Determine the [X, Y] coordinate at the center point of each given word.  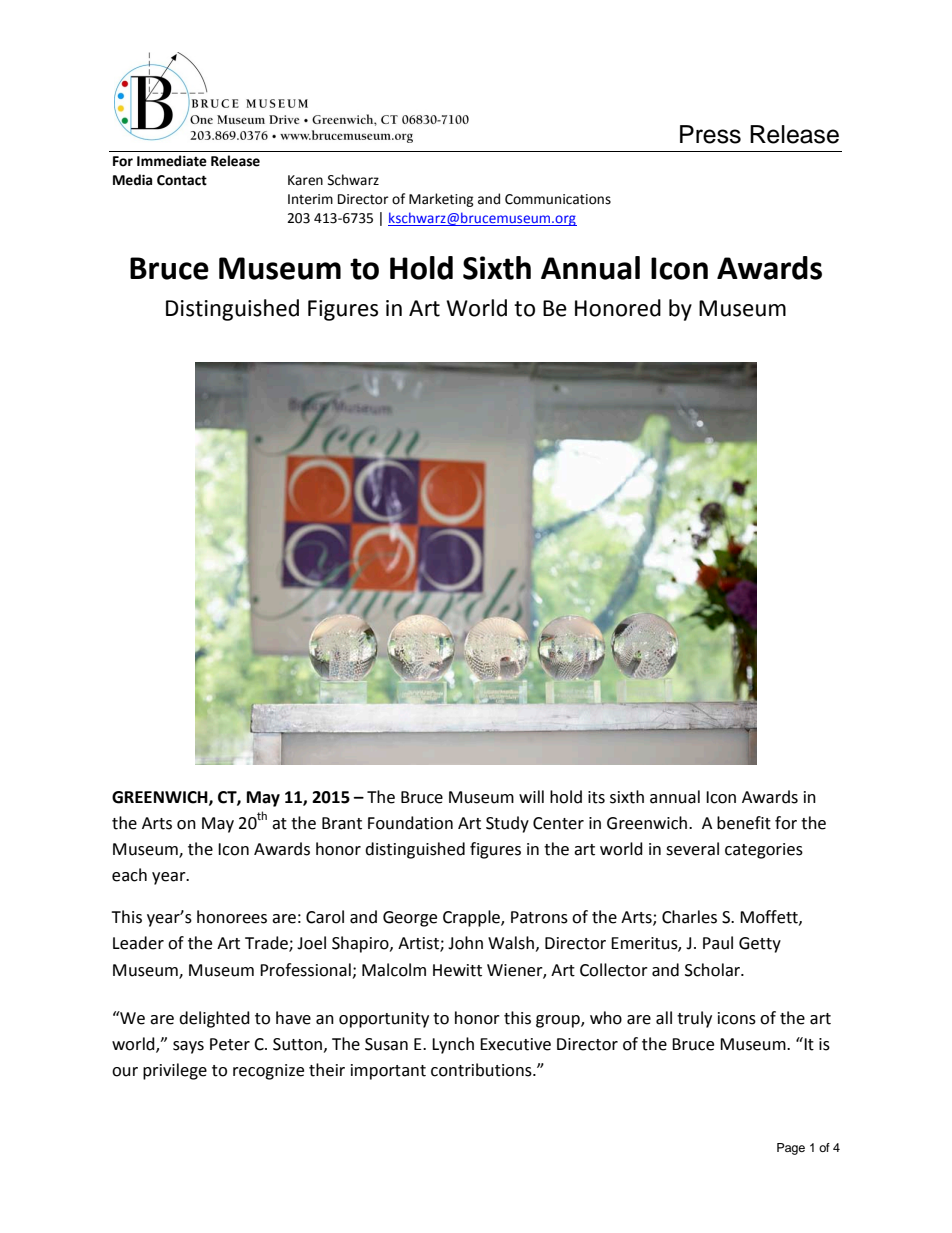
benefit [744, 823]
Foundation [410, 823]
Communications [558, 199]
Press [710, 134]
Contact [182, 180]
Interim [310, 199]
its [596, 797]
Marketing [441, 200]
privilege [175, 1071]
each [129, 875]
